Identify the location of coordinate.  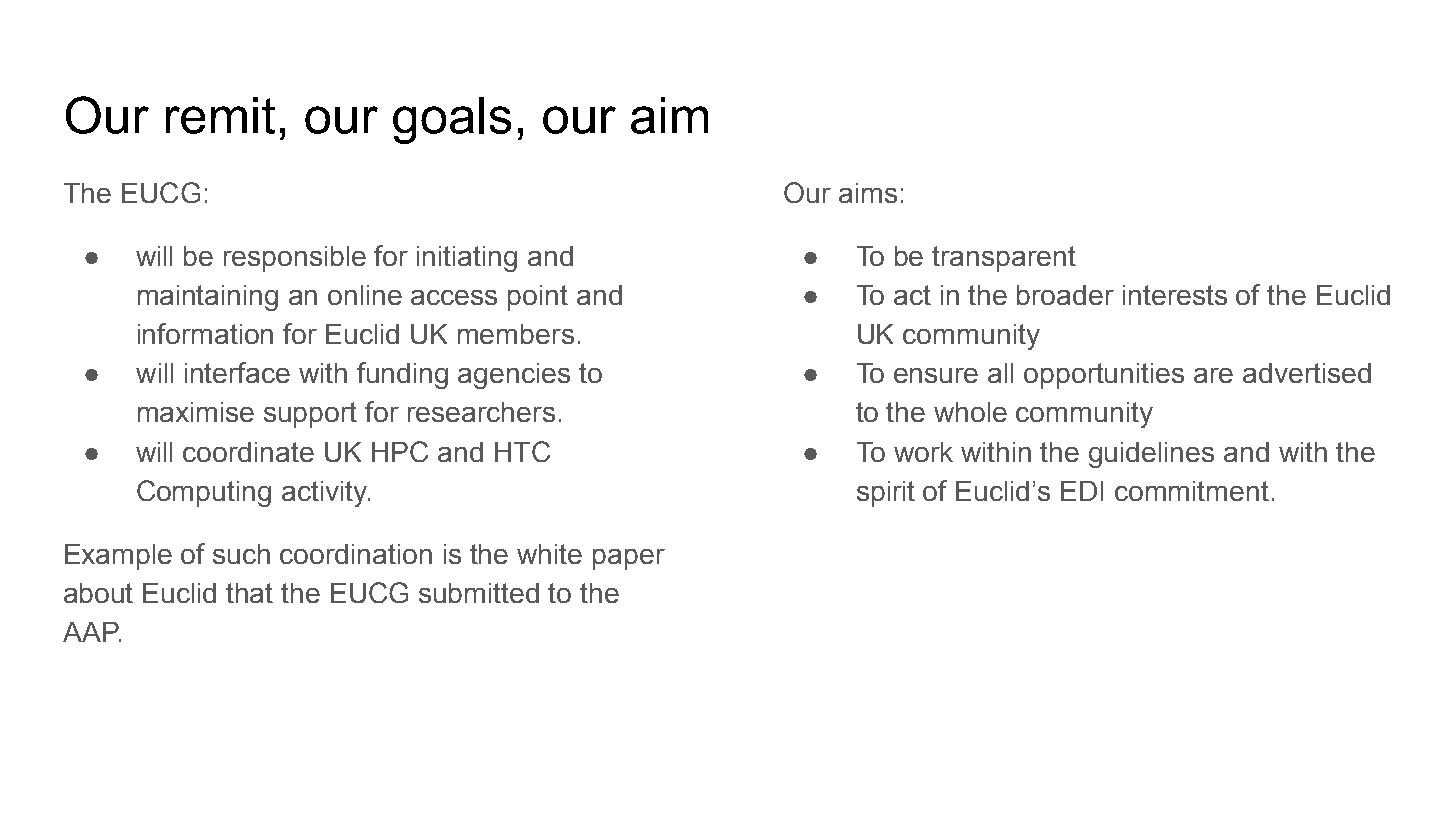
(248, 452).
